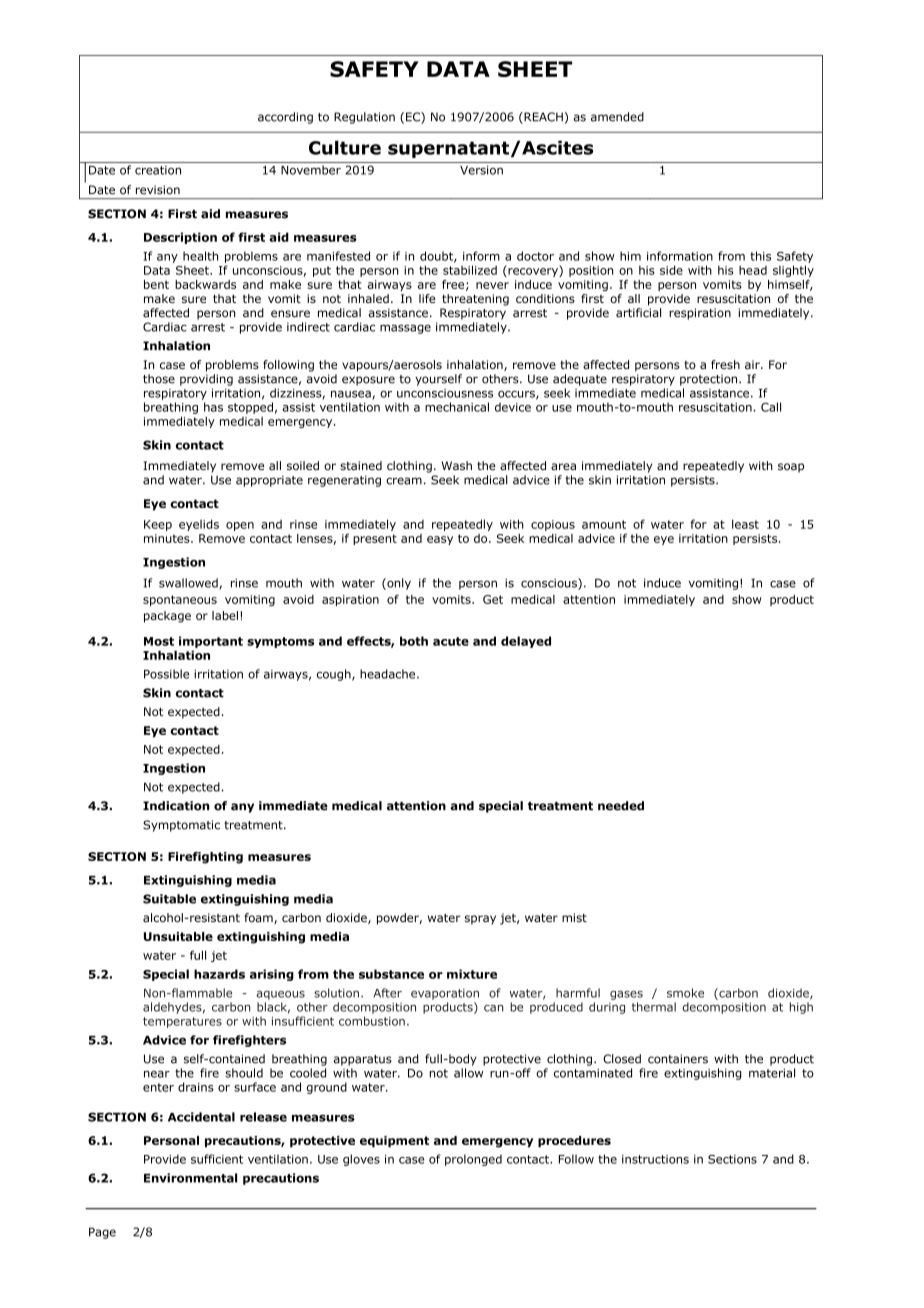 The width and height of the screenshot is (924, 1308). I want to click on amended, so click(617, 117).
